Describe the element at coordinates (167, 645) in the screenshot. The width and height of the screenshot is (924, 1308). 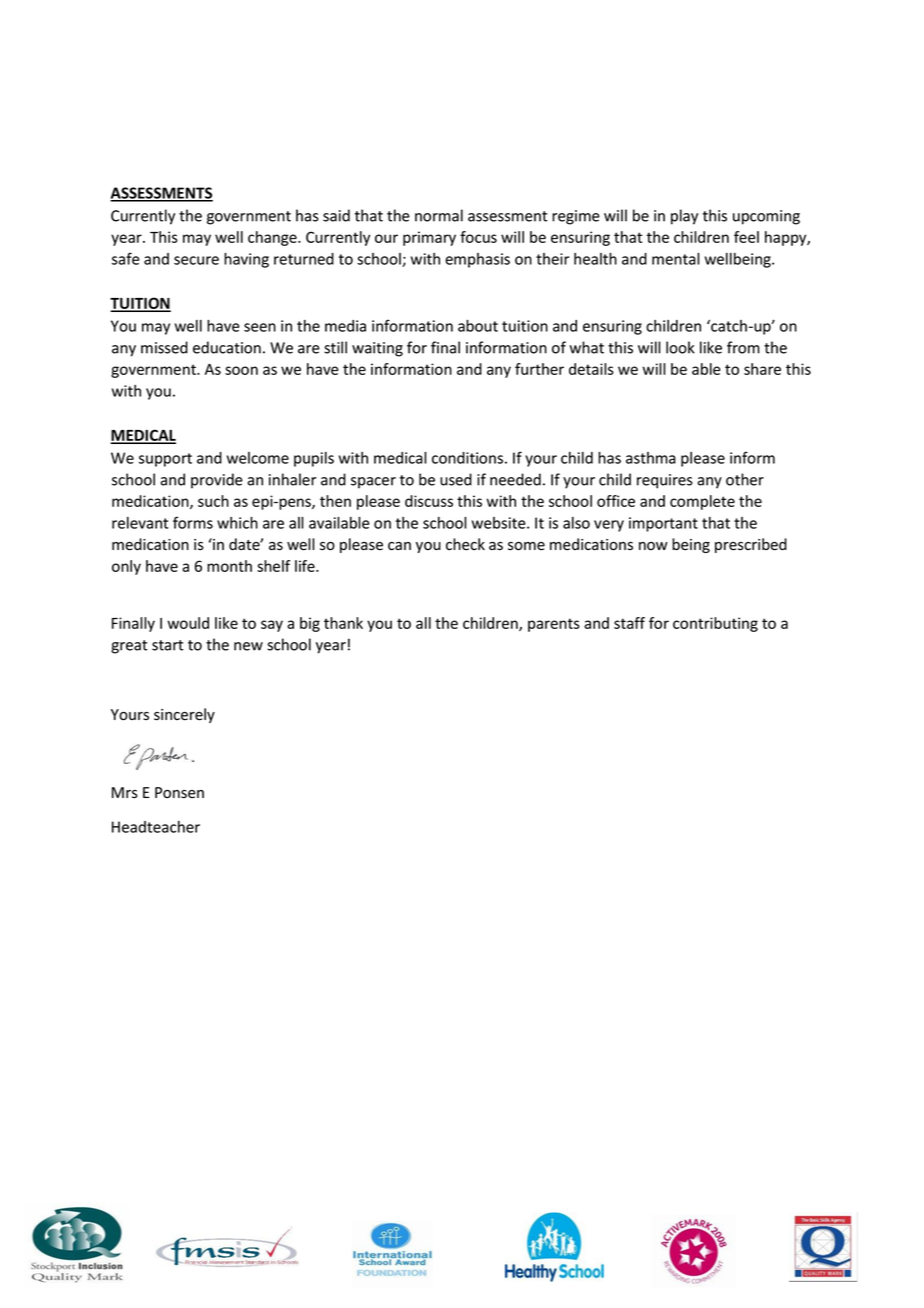
I see `start` at that location.
